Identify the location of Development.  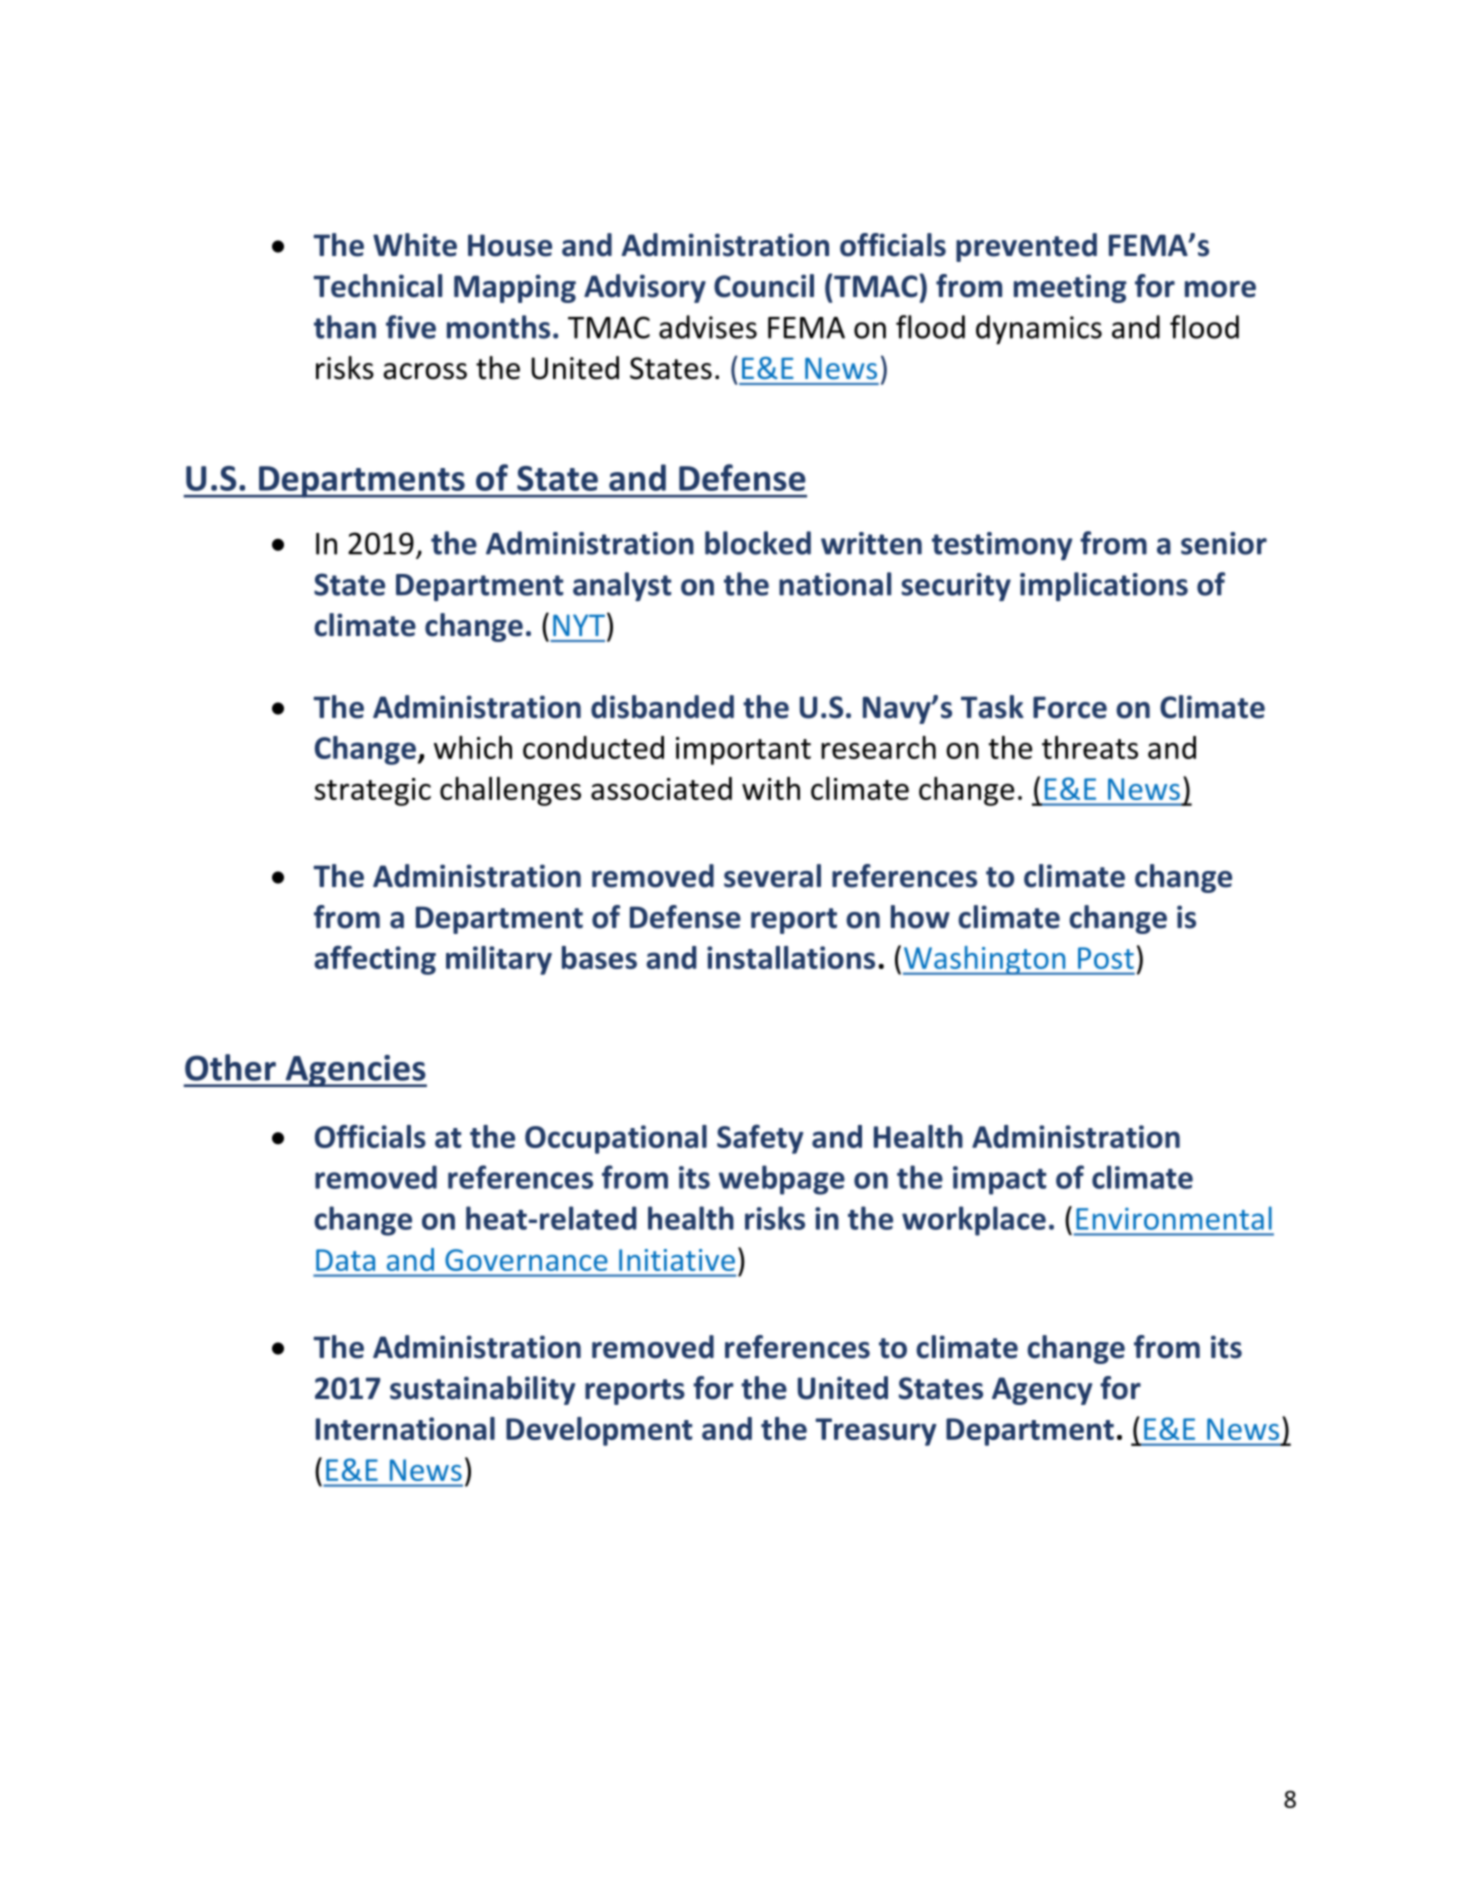
(599, 1431).
